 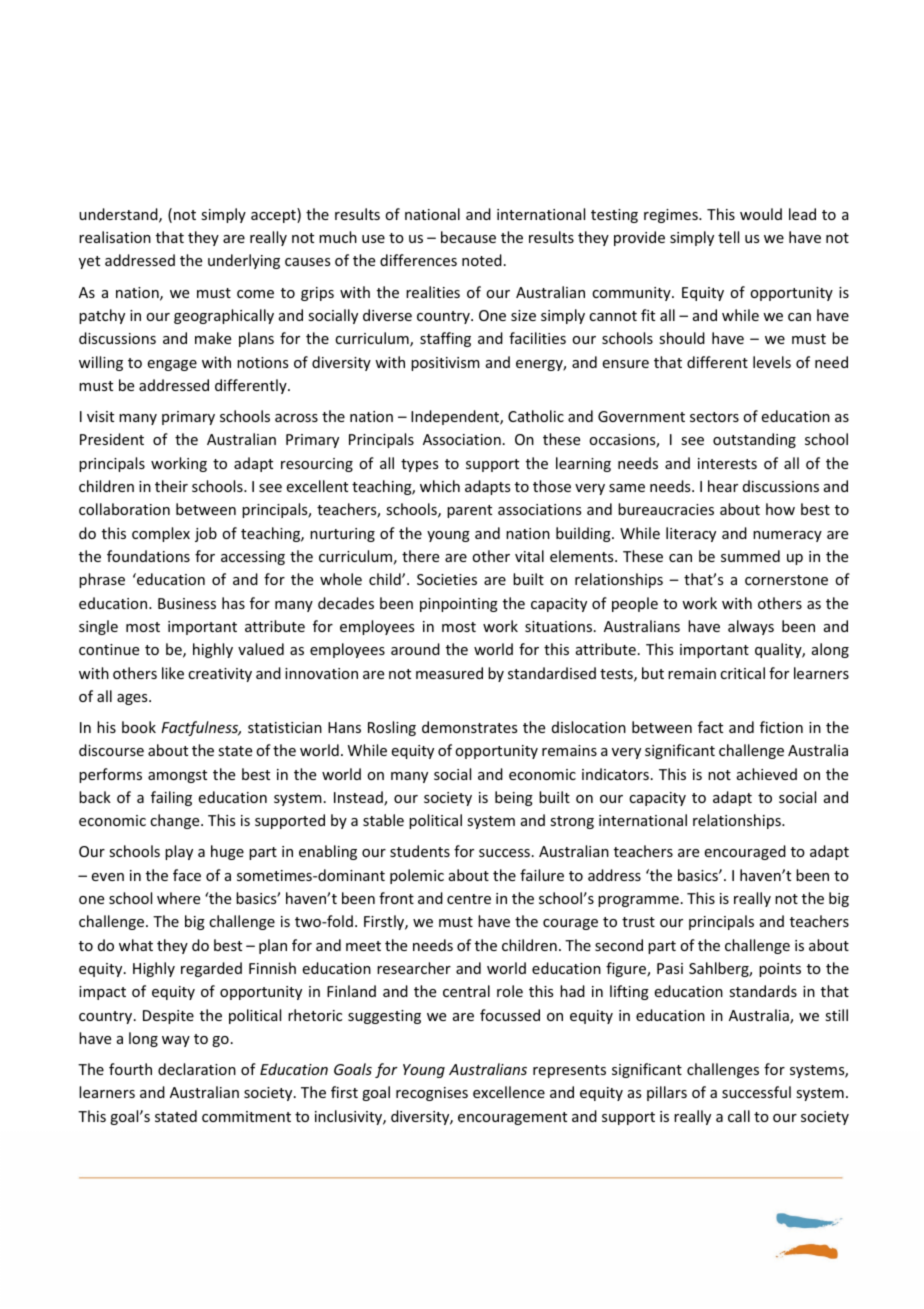 What do you see at coordinates (449, 673) in the document?
I see `measured` at bounding box center [449, 673].
